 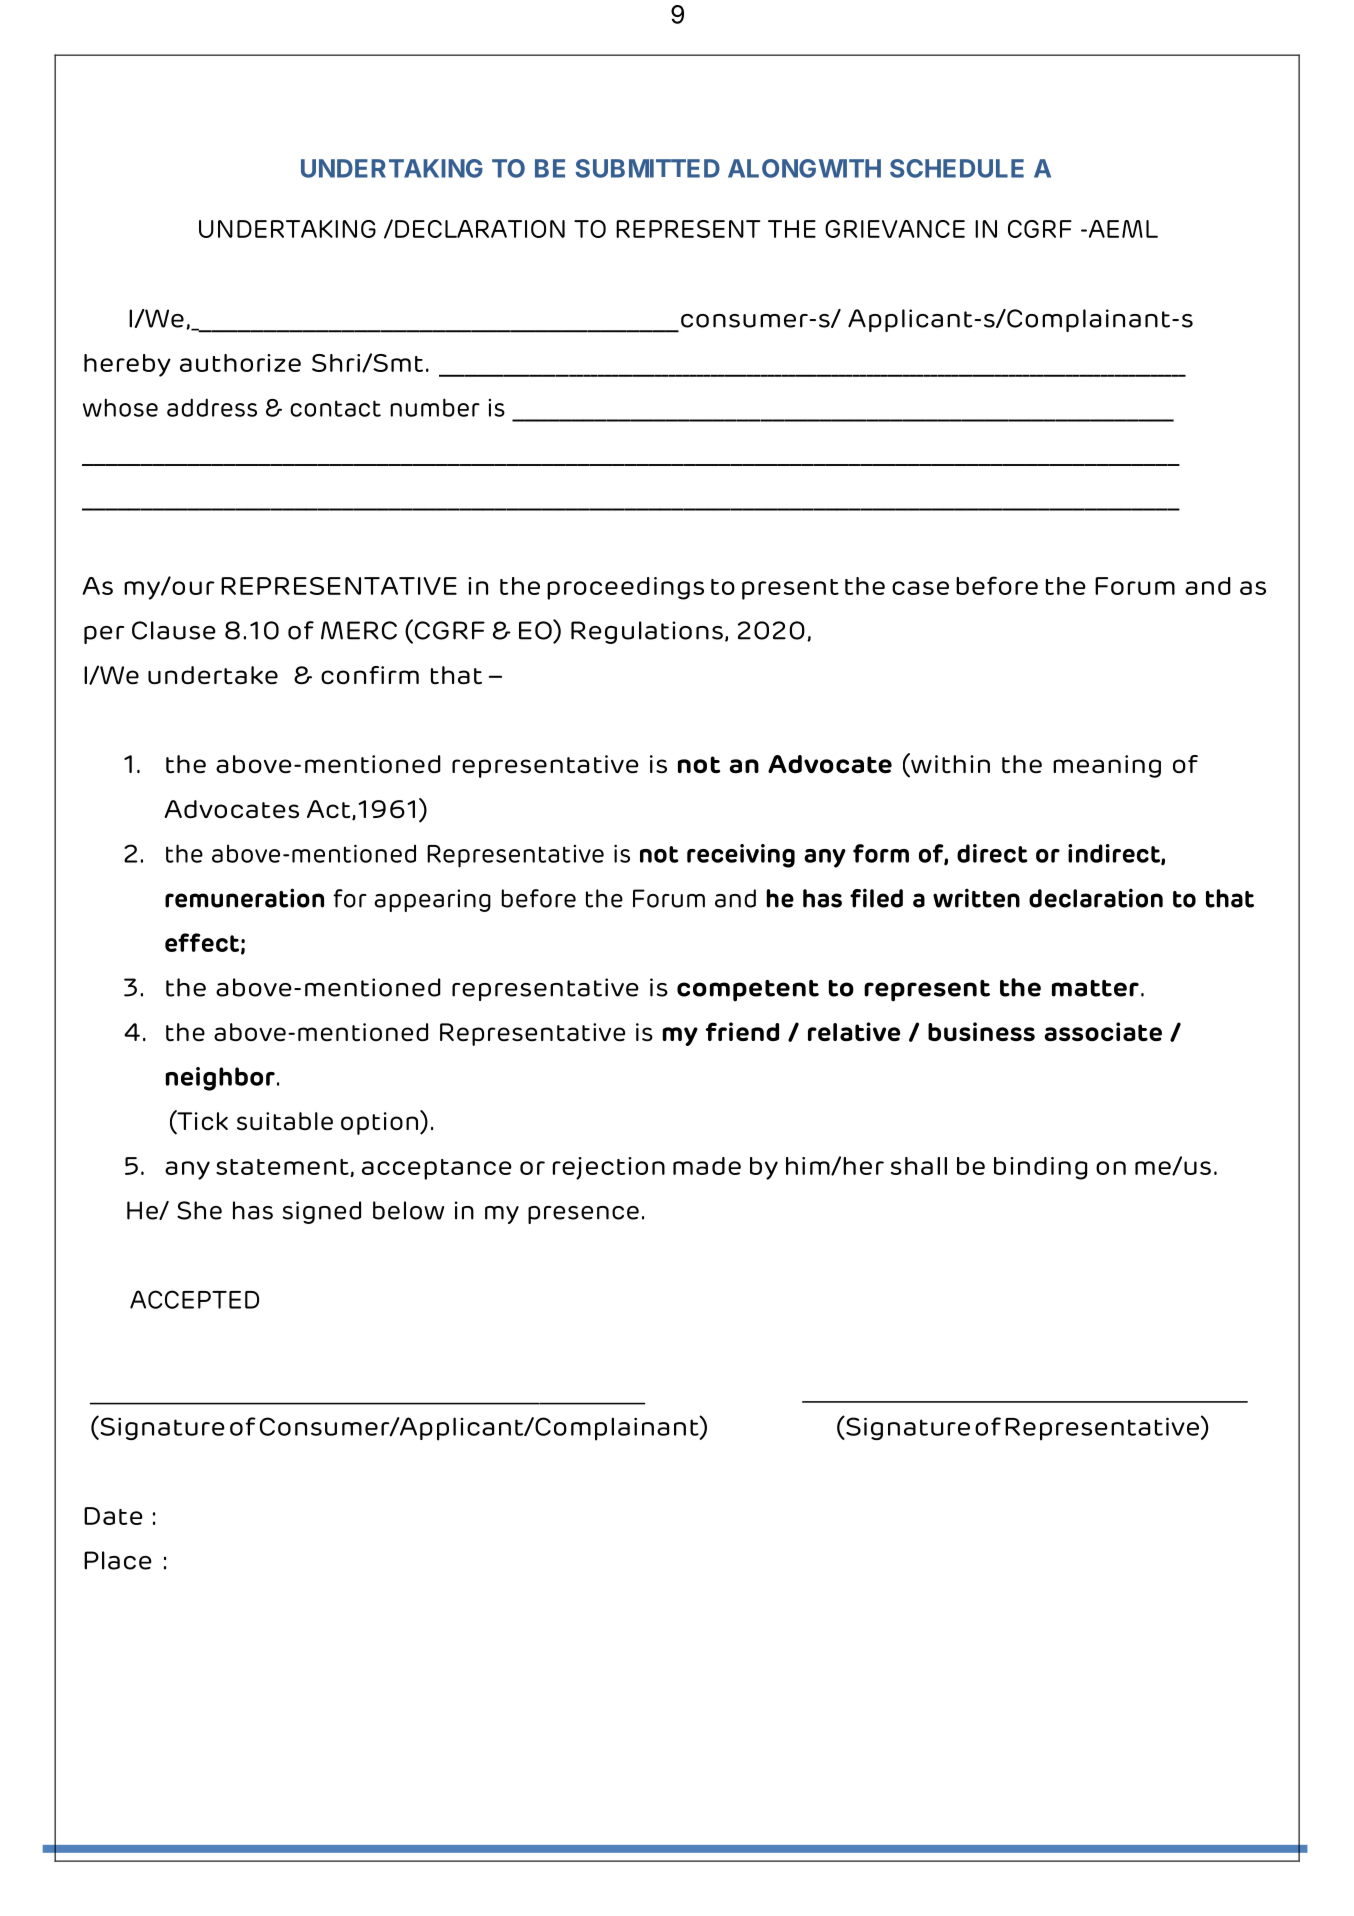 What do you see at coordinates (647, 168) in the screenshot?
I see `SUBMITTED` at bounding box center [647, 168].
